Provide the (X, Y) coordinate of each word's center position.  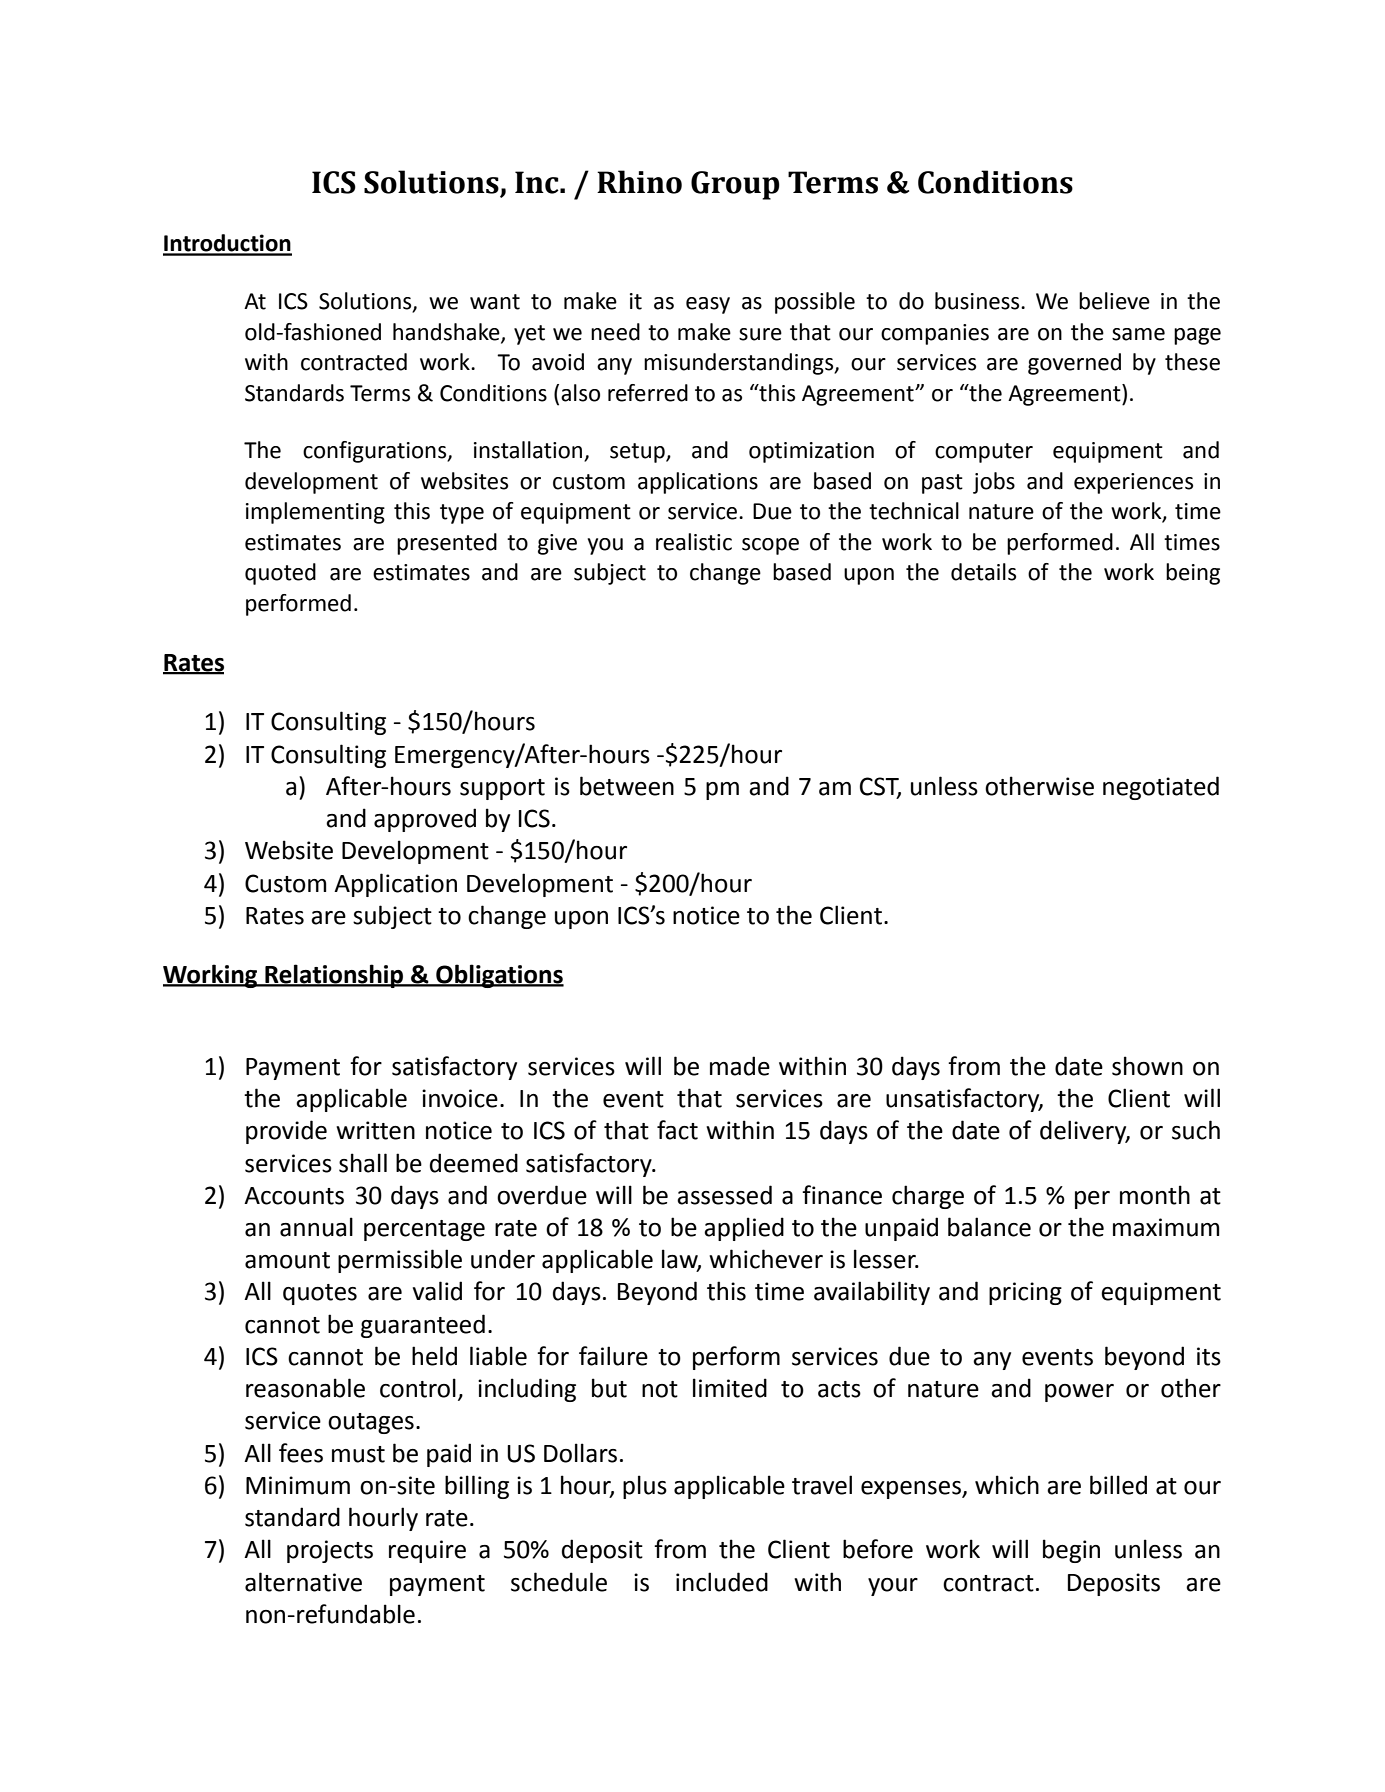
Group (735, 185)
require (427, 1551)
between (627, 786)
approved (425, 820)
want (495, 302)
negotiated (1161, 788)
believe (1114, 301)
